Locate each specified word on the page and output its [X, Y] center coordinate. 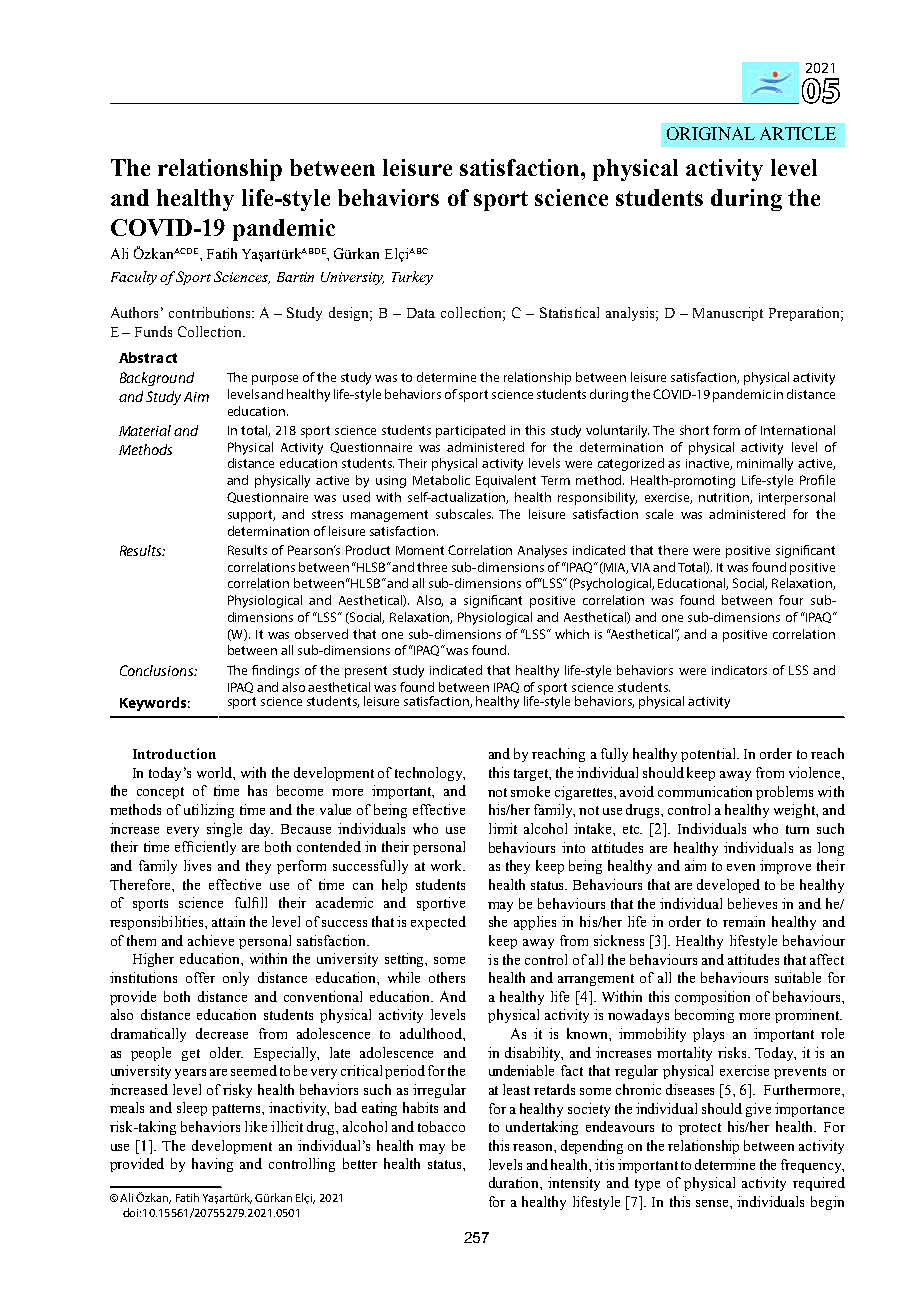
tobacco [441, 1126]
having [212, 1165]
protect [700, 1129]
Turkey [412, 278]
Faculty [134, 278]
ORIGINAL [711, 133]
